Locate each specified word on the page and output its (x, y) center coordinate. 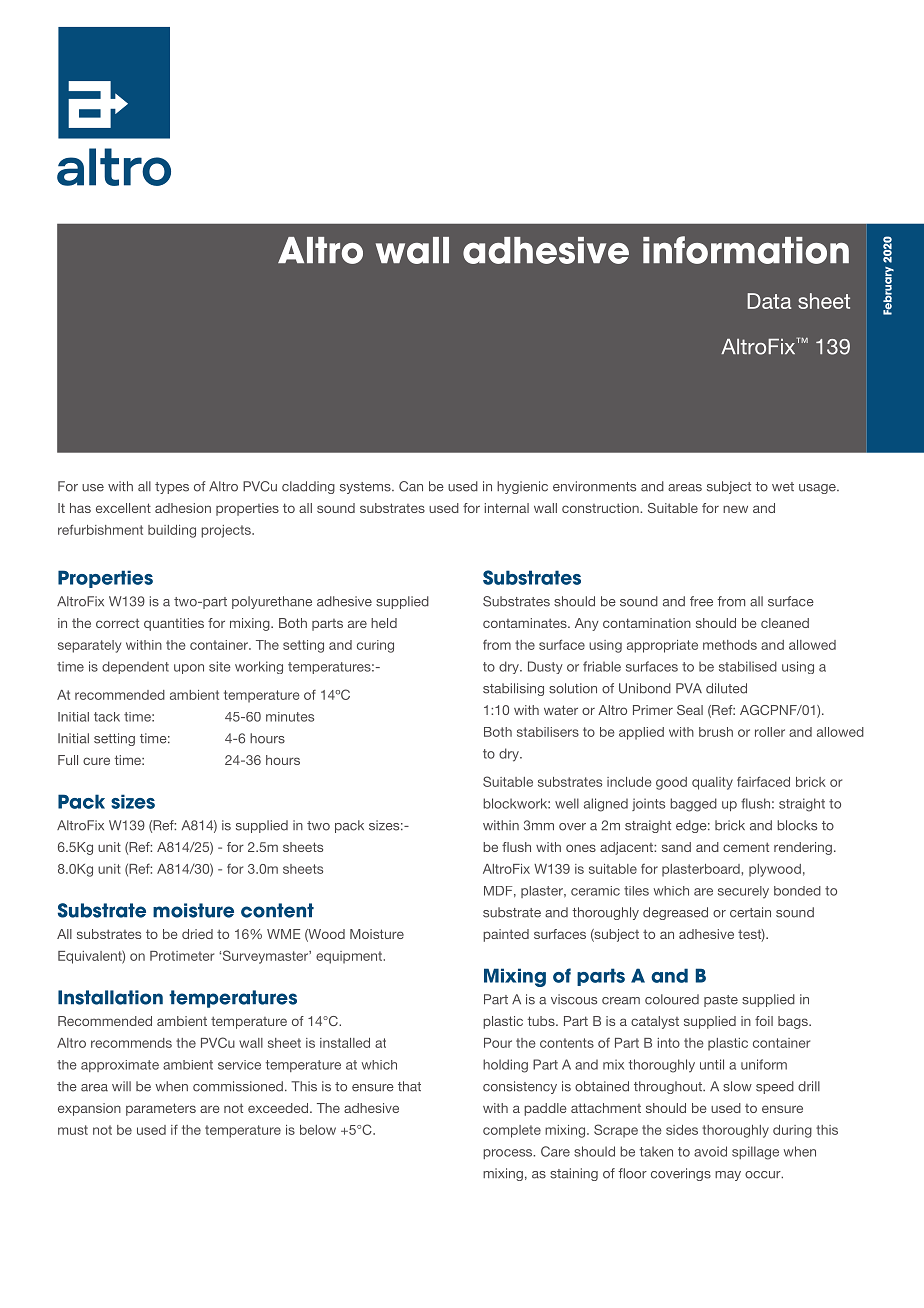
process (509, 1154)
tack (107, 717)
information (746, 250)
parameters (161, 1109)
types (172, 488)
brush (716, 732)
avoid (710, 1151)
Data (769, 301)
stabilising (513, 689)
